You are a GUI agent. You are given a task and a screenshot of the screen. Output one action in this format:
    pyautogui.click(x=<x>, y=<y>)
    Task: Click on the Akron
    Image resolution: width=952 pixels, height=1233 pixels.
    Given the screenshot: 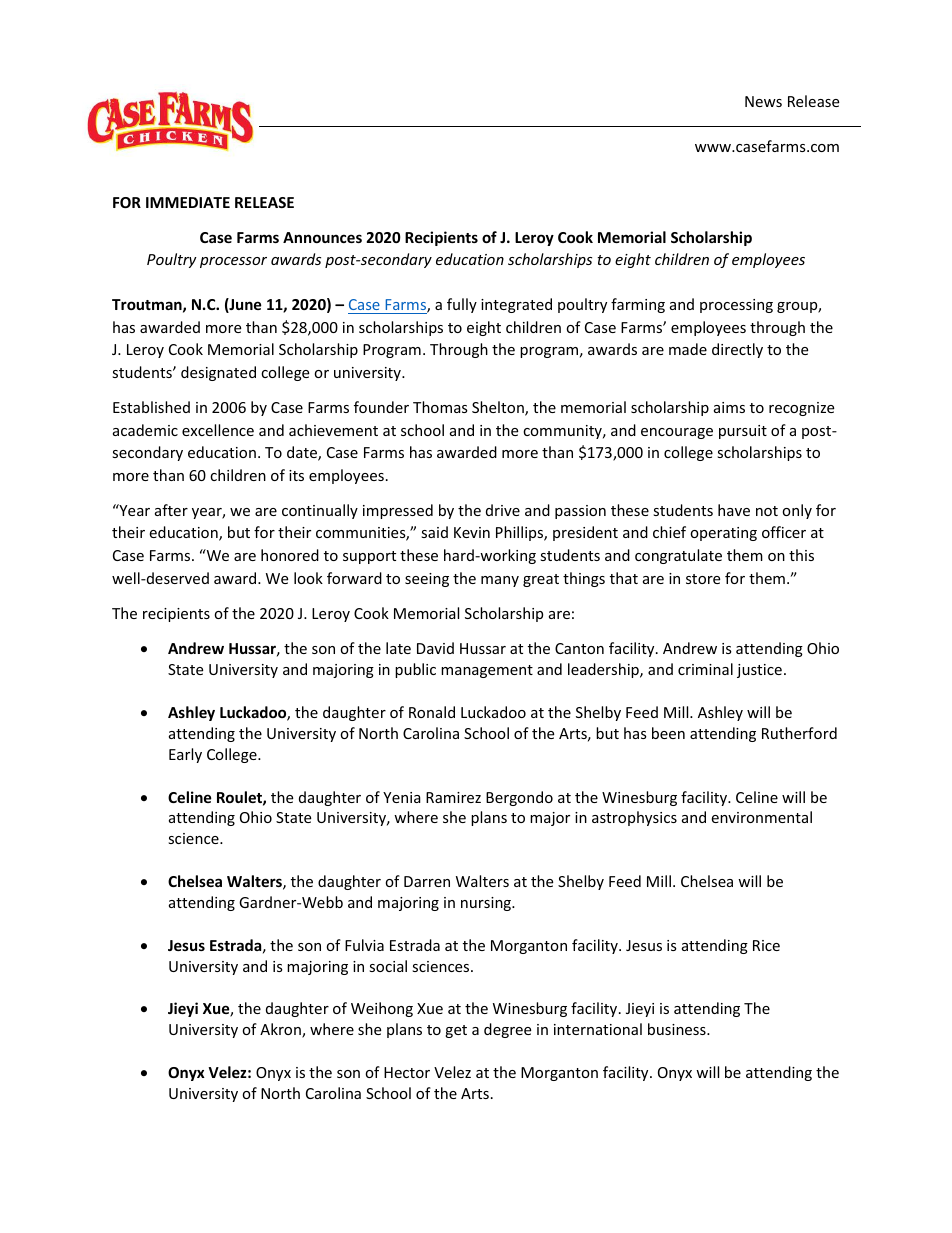 What is the action you would take?
    pyautogui.click(x=281, y=1030)
